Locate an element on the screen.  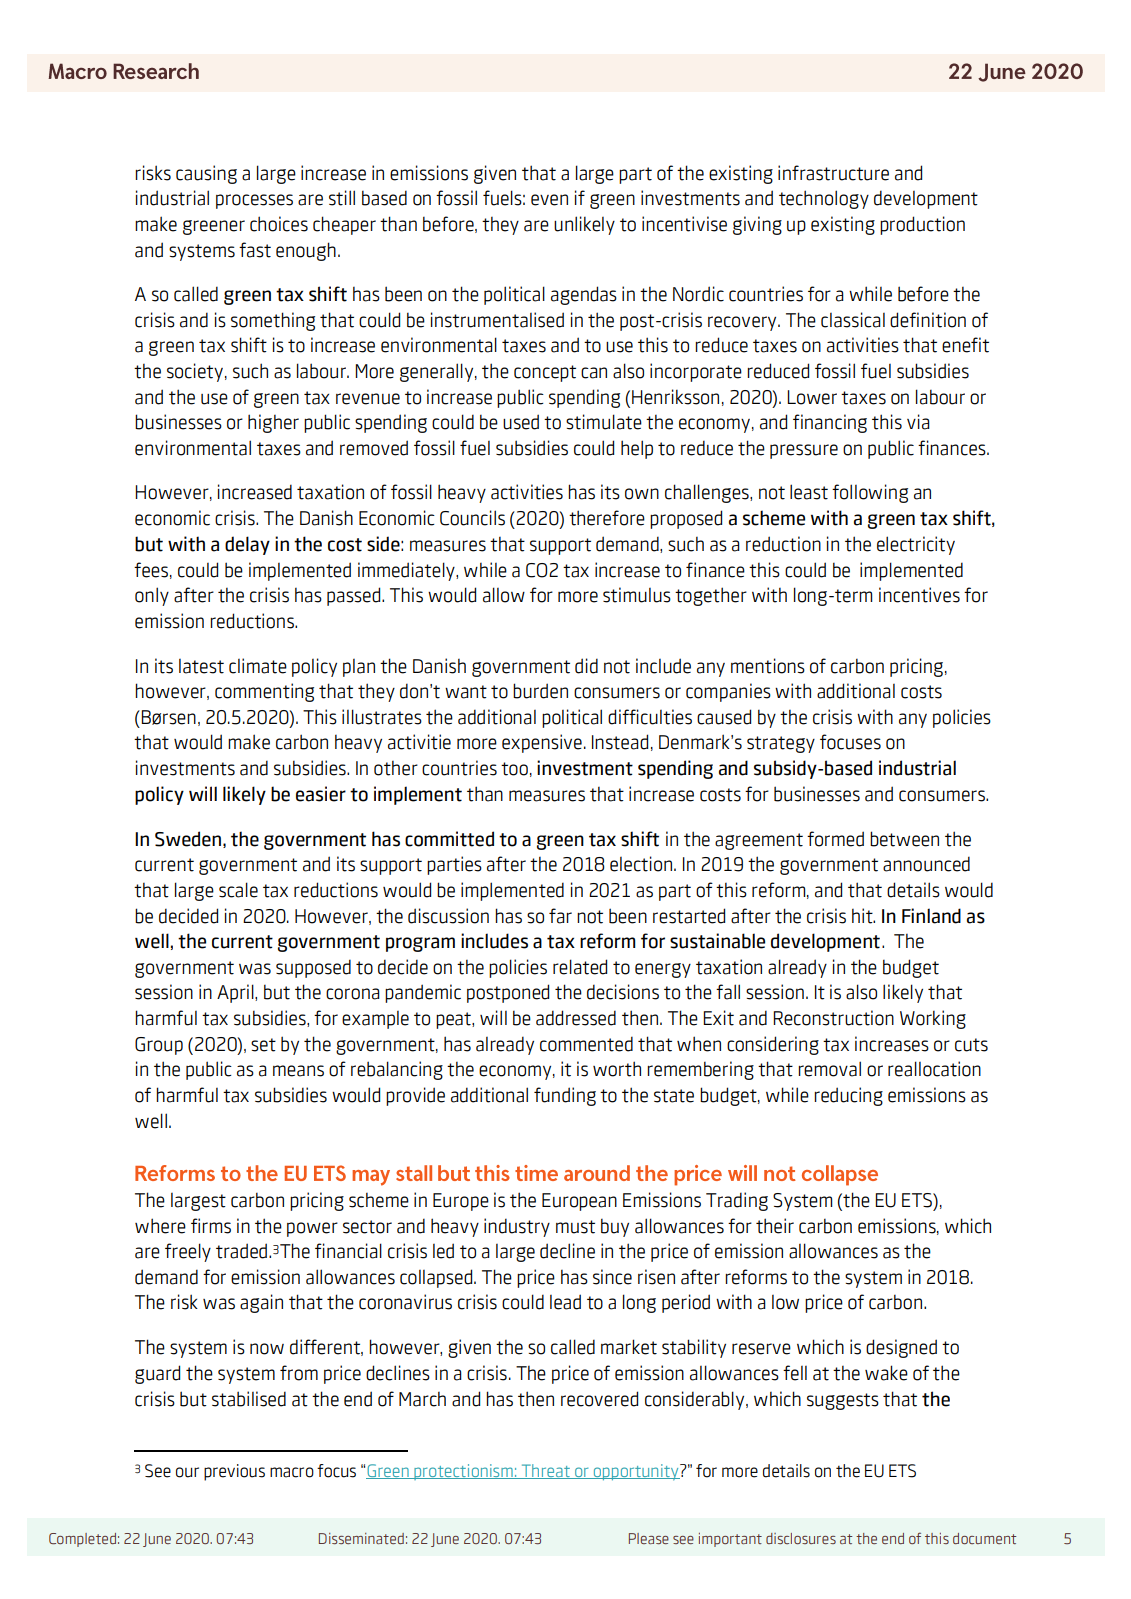
disclosures is located at coordinates (801, 1538).
